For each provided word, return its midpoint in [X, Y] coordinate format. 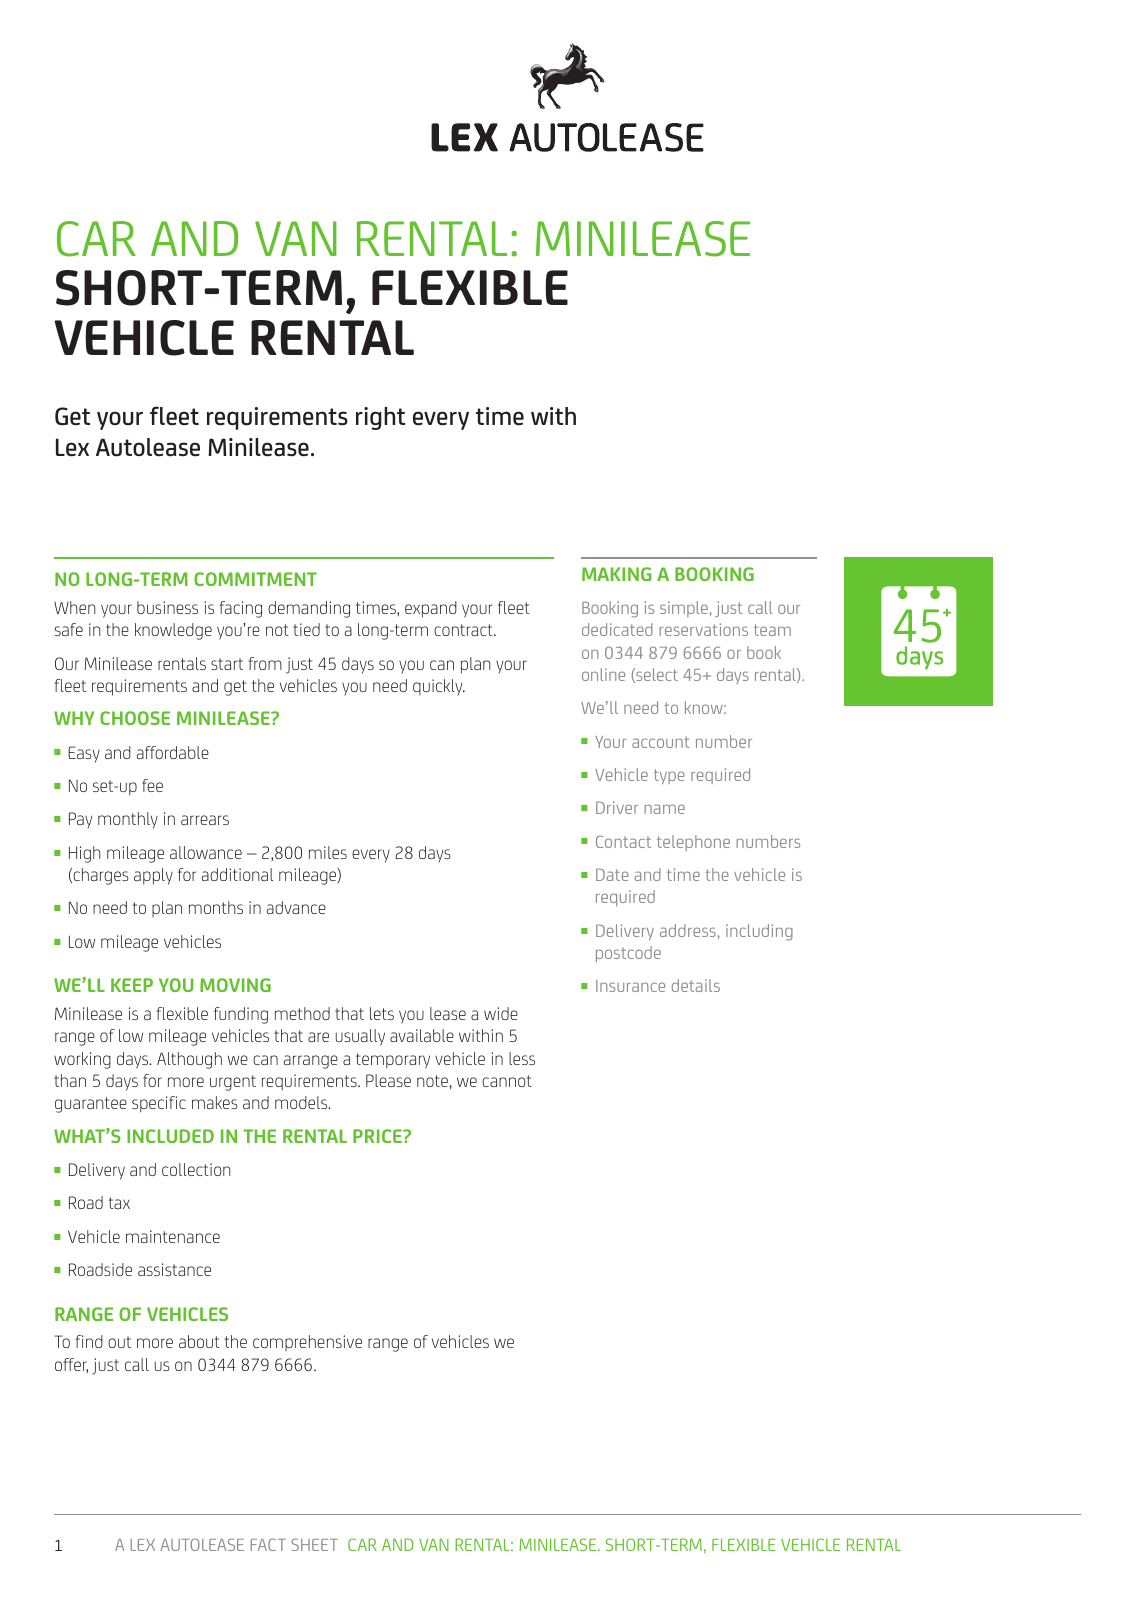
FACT [268, 1544]
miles [328, 852]
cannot [507, 1081]
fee [152, 785]
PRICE [378, 1136]
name [664, 809]
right [380, 418]
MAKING [617, 574]
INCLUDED [170, 1136]
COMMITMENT [255, 579]
